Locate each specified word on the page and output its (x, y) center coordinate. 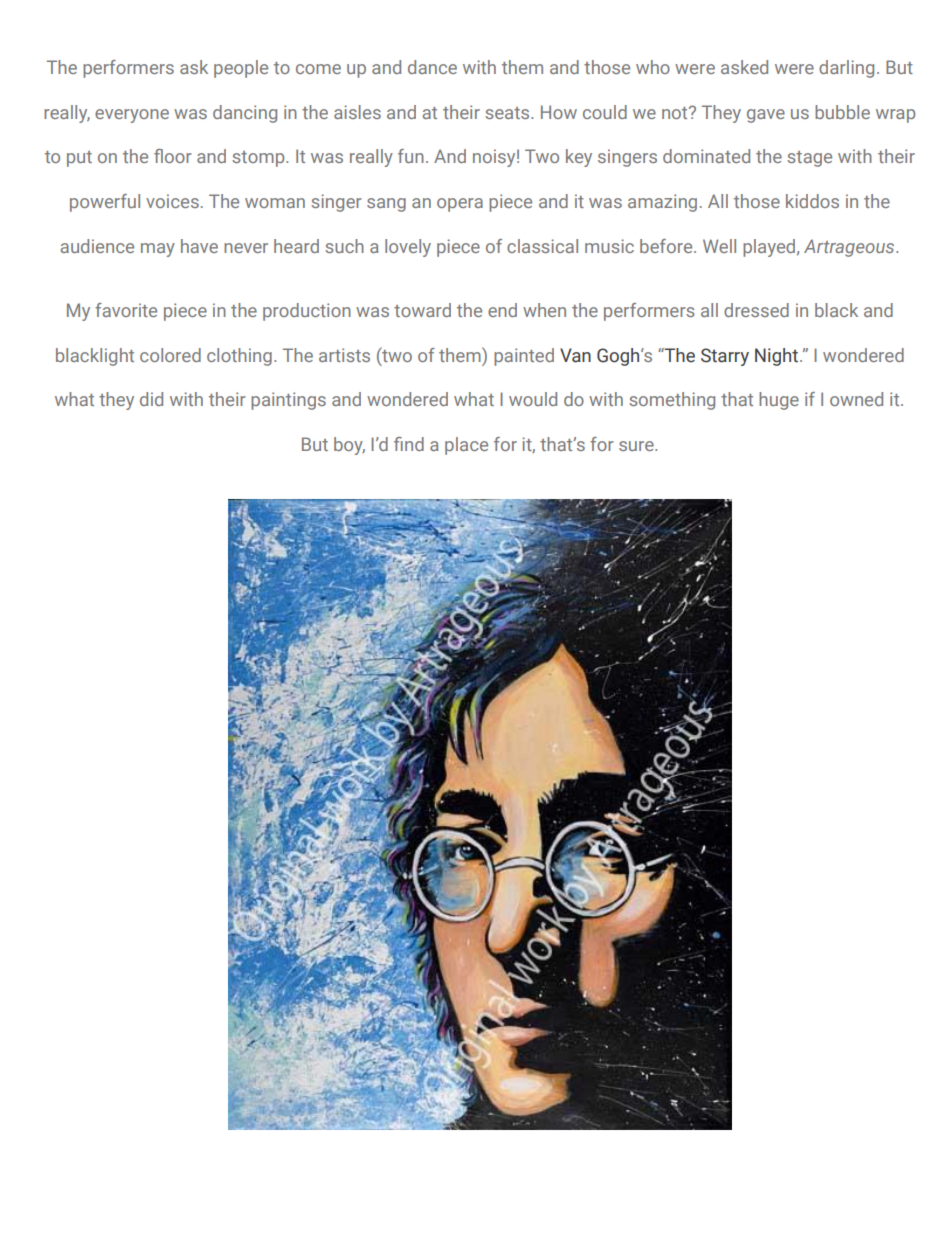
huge (779, 401)
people (241, 69)
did (151, 399)
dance (432, 67)
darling (846, 69)
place (466, 446)
